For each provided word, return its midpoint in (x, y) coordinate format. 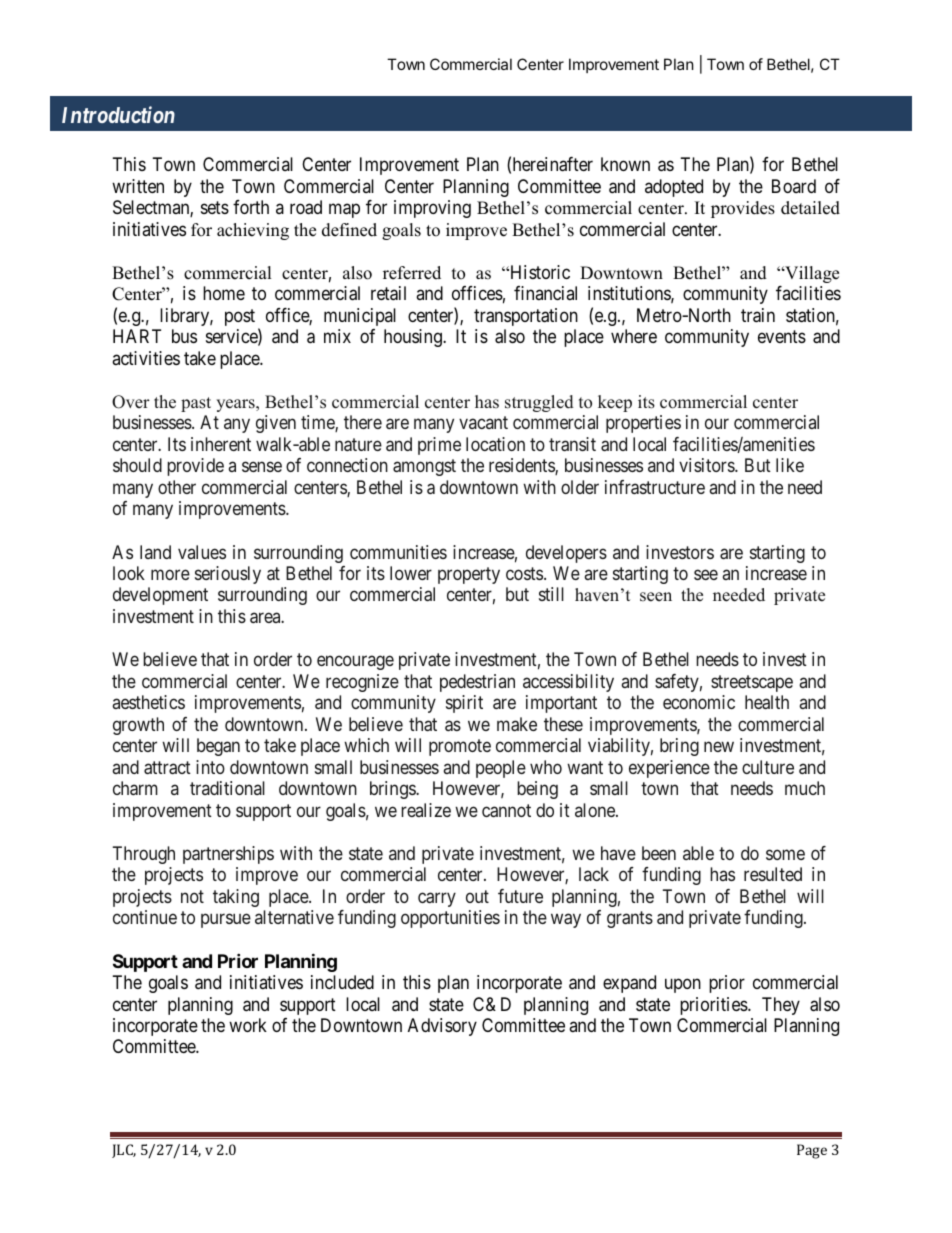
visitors (707, 465)
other (177, 487)
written (138, 186)
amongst (424, 467)
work (248, 1025)
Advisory (442, 1027)
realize (426, 810)
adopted (674, 188)
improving (432, 209)
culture (768, 767)
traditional (227, 788)
